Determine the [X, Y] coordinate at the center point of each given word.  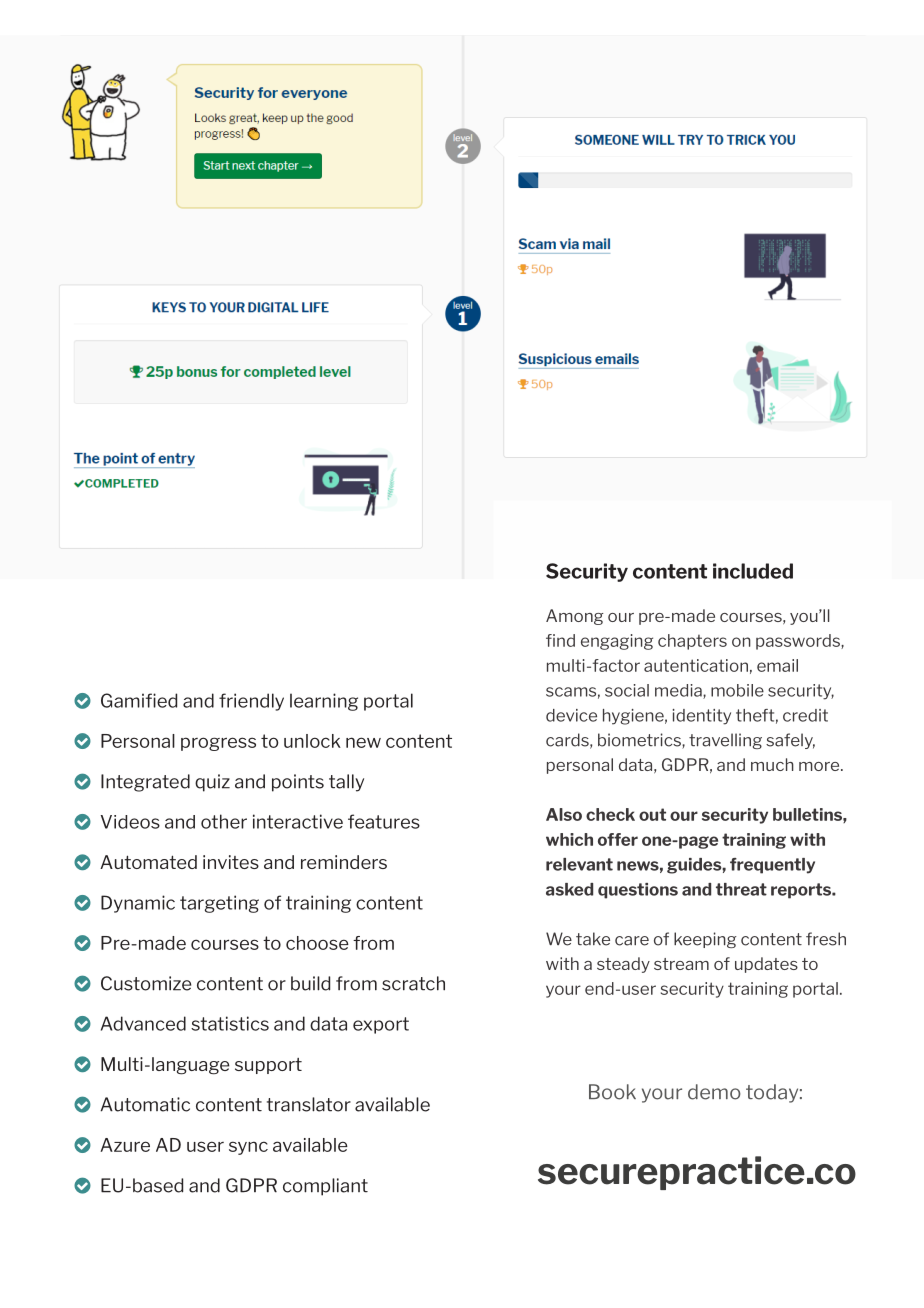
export [381, 1025]
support [268, 1066]
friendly [251, 702]
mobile [737, 690]
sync [248, 1148]
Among [575, 617]
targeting [219, 904]
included [753, 571]
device [571, 715]
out [652, 814]
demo [714, 1092]
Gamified [139, 700]
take [593, 939]
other [224, 821]
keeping [705, 940]
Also [564, 814]
